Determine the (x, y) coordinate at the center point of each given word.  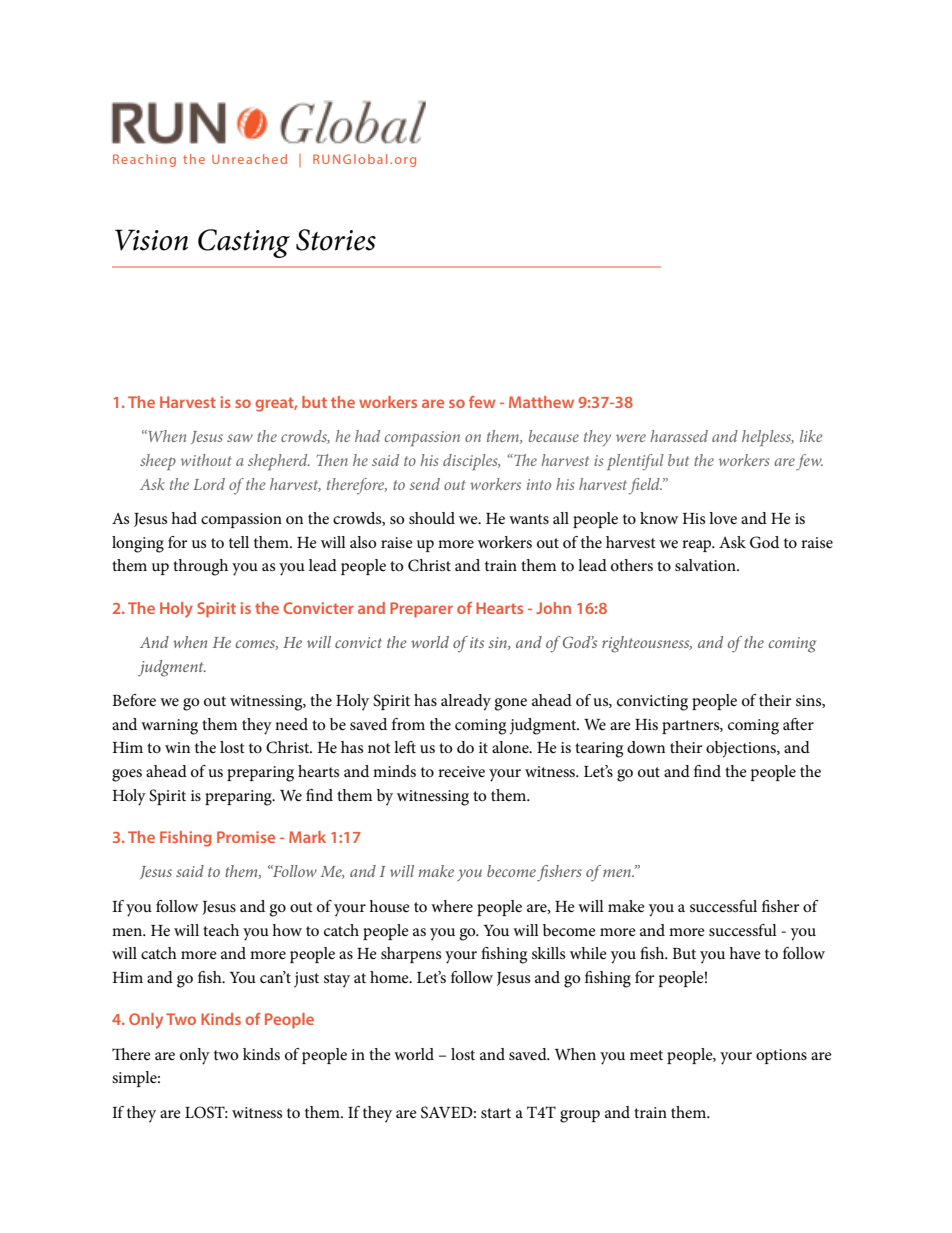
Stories (336, 240)
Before (134, 700)
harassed (679, 436)
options (781, 1056)
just (306, 980)
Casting (244, 243)
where (452, 906)
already (466, 702)
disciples (471, 462)
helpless (768, 438)
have (745, 953)
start (496, 1113)
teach (221, 930)
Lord (209, 484)
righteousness (647, 644)
